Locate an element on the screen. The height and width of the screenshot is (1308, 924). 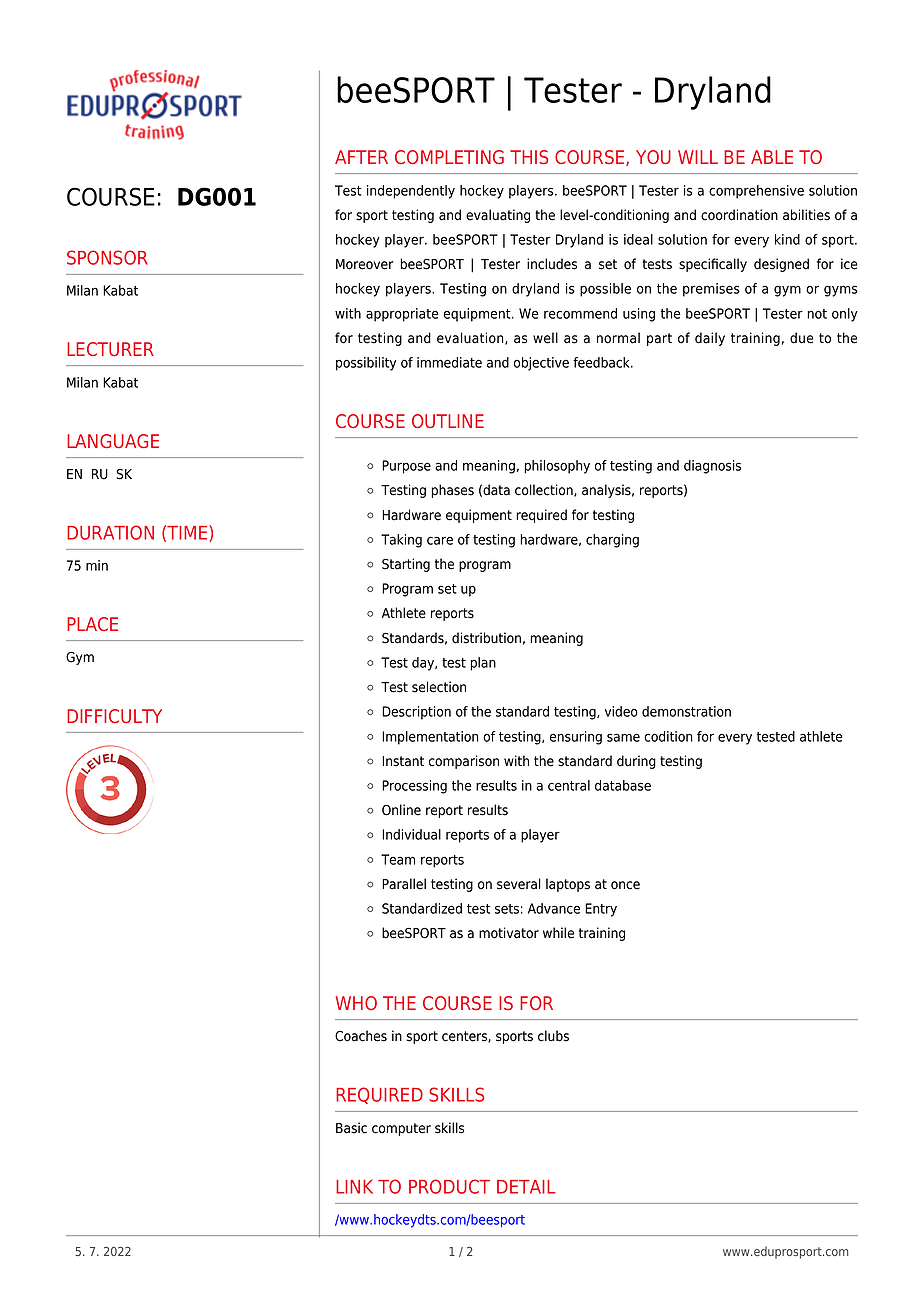
SPONSOR is located at coordinates (107, 257).
